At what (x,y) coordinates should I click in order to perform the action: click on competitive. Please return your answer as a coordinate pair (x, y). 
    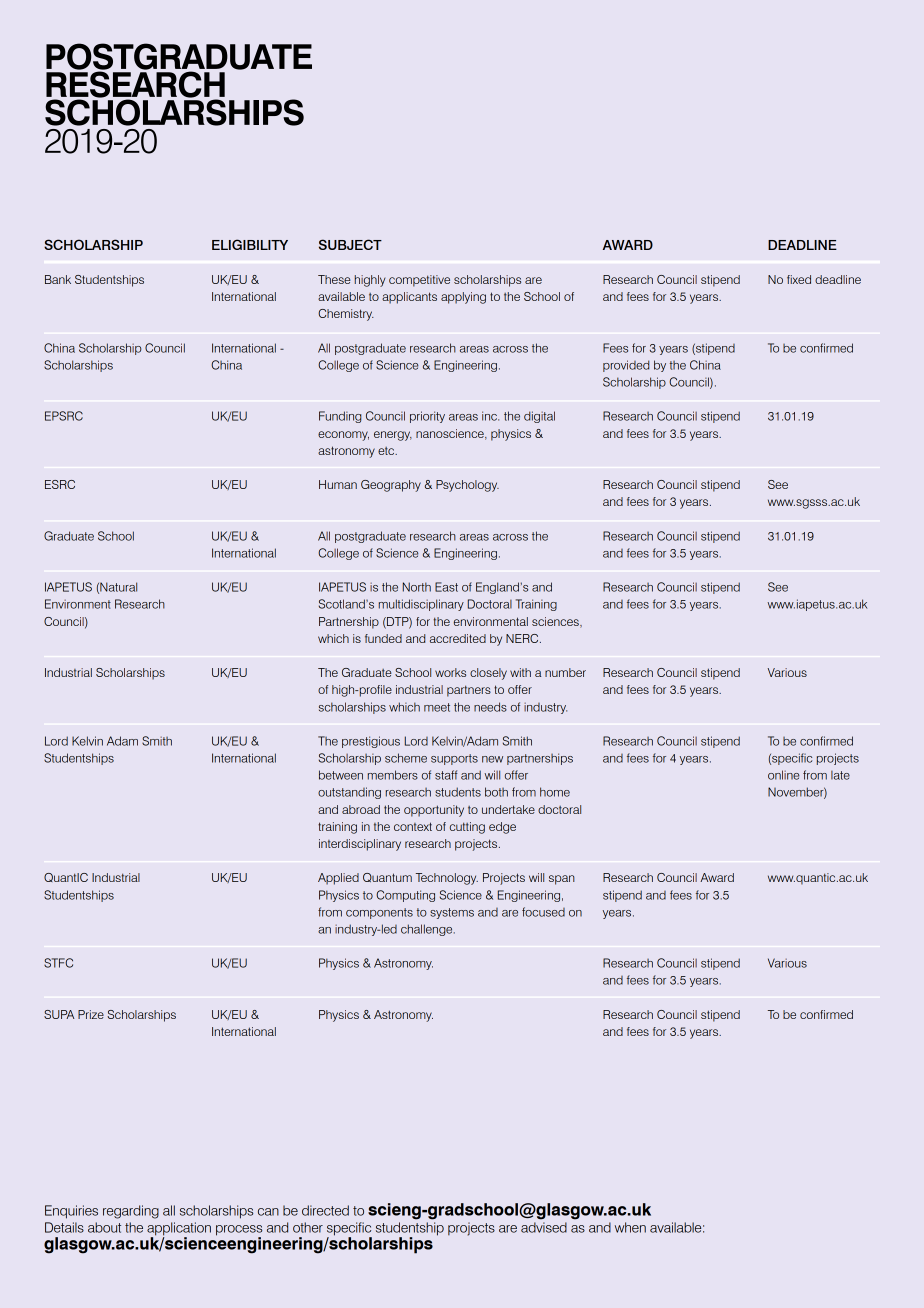
    Looking at the image, I should click on (419, 281).
